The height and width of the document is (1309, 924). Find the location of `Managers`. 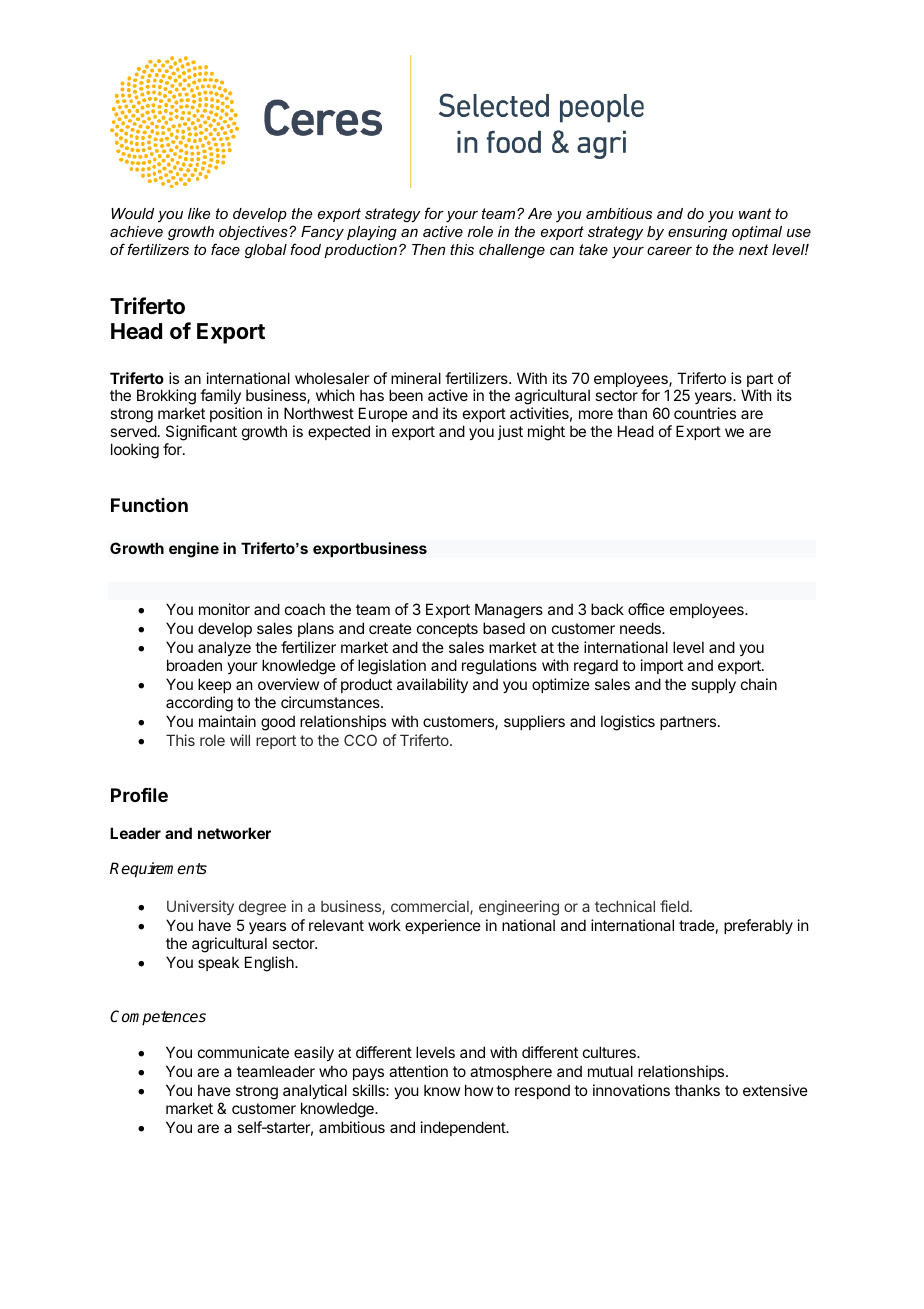

Managers is located at coordinates (509, 611).
